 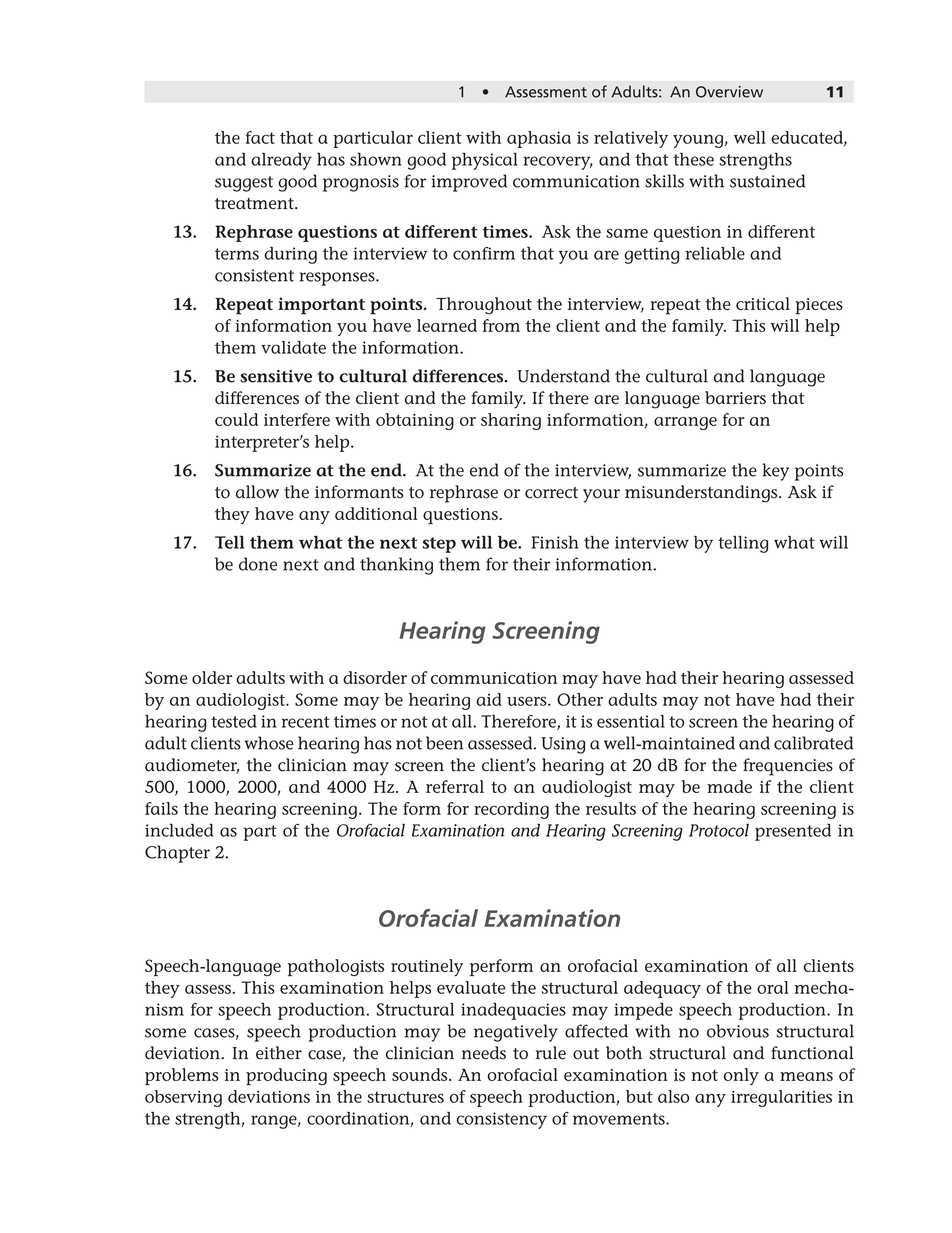 What do you see at coordinates (260, 137) in the screenshot?
I see `fact` at bounding box center [260, 137].
